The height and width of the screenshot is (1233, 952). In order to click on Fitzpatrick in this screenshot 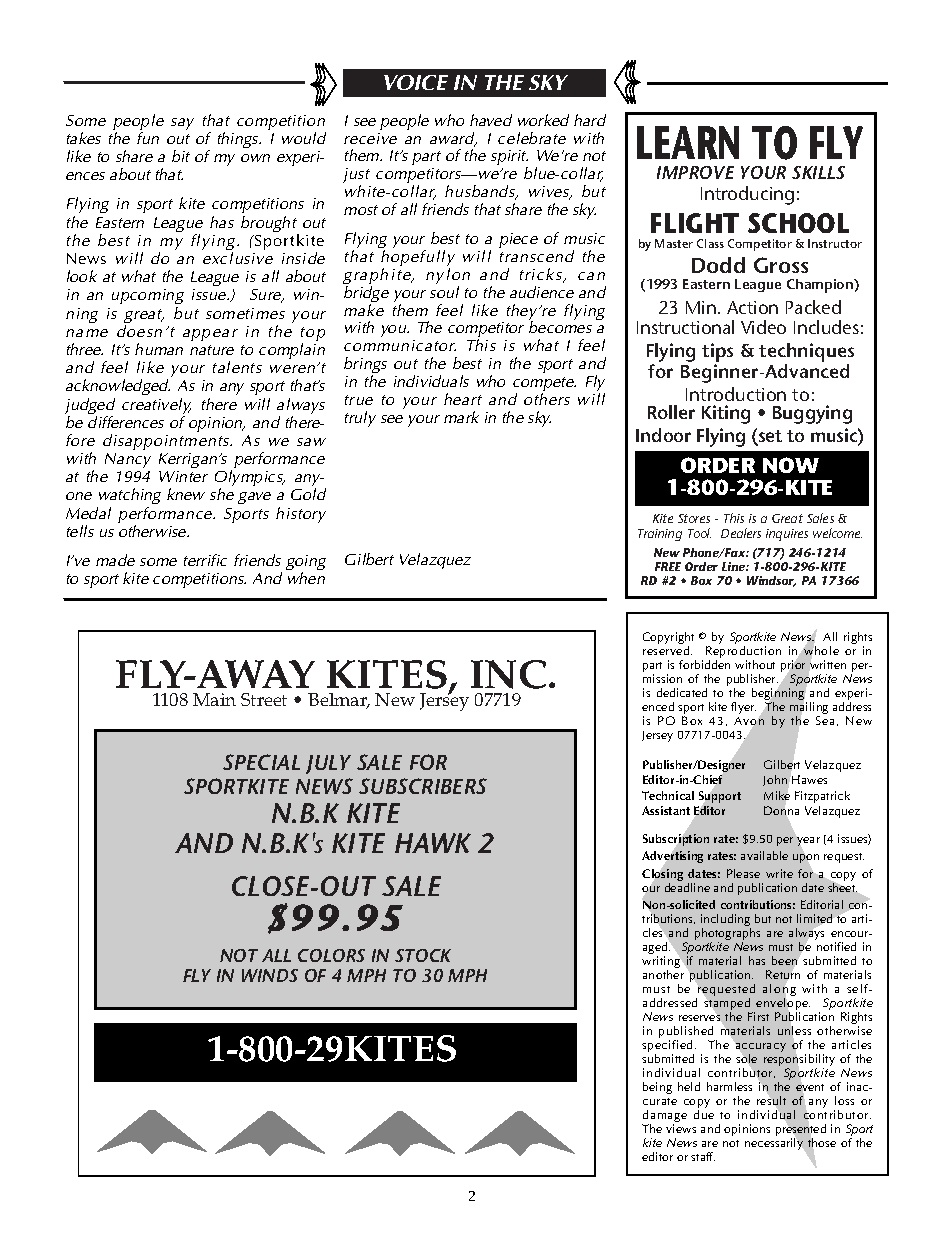, I will do `click(822, 797)`.
